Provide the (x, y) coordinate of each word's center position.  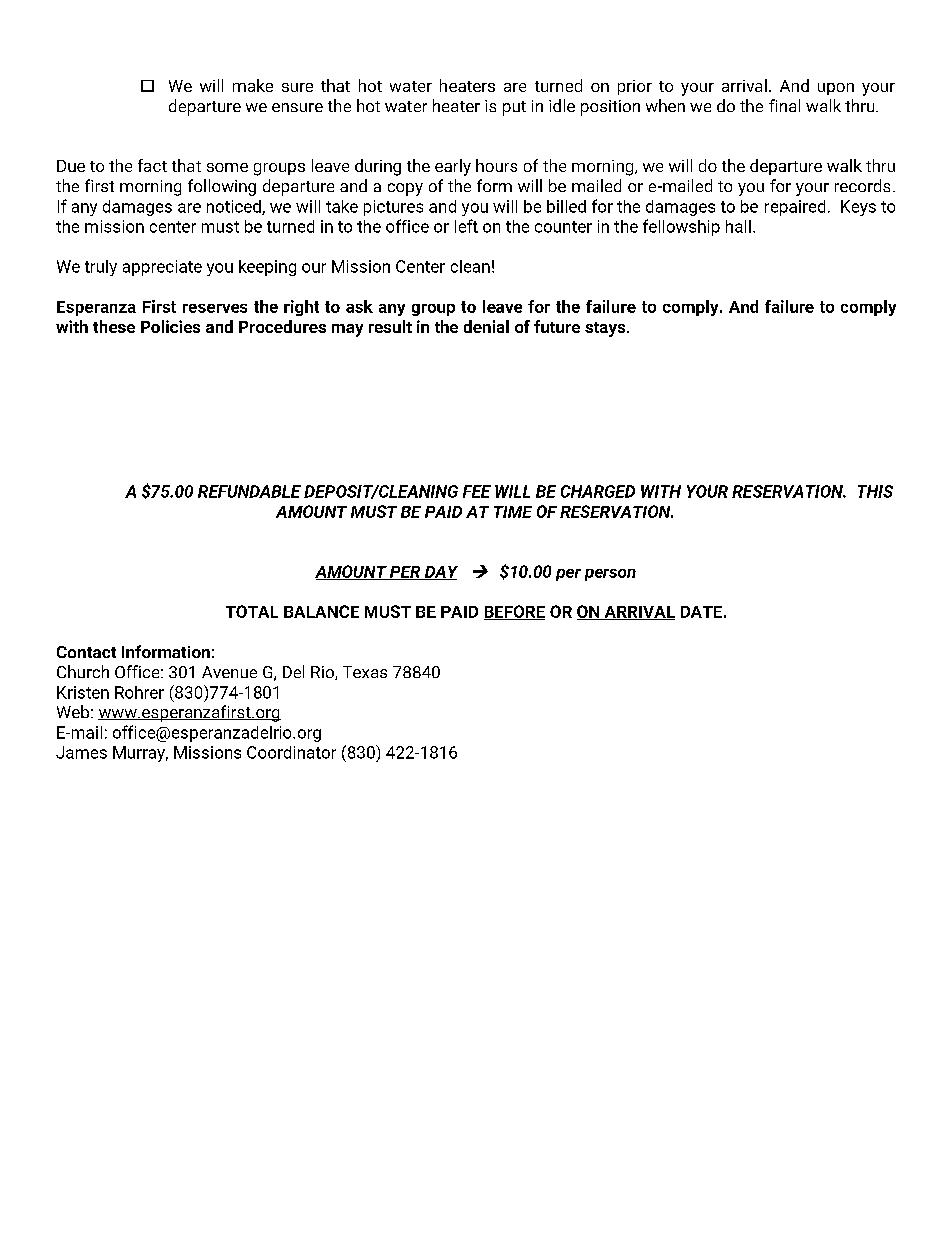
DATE (701, 612)
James (81, 752)
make (253, 85)
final (784, 105)
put (514, 108)
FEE (477, 491)
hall (738, 226)
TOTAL (252, 611)
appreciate (162, 268)
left (466, 226)
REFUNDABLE (249, 491)
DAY (440, 573)
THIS (875, 491)
